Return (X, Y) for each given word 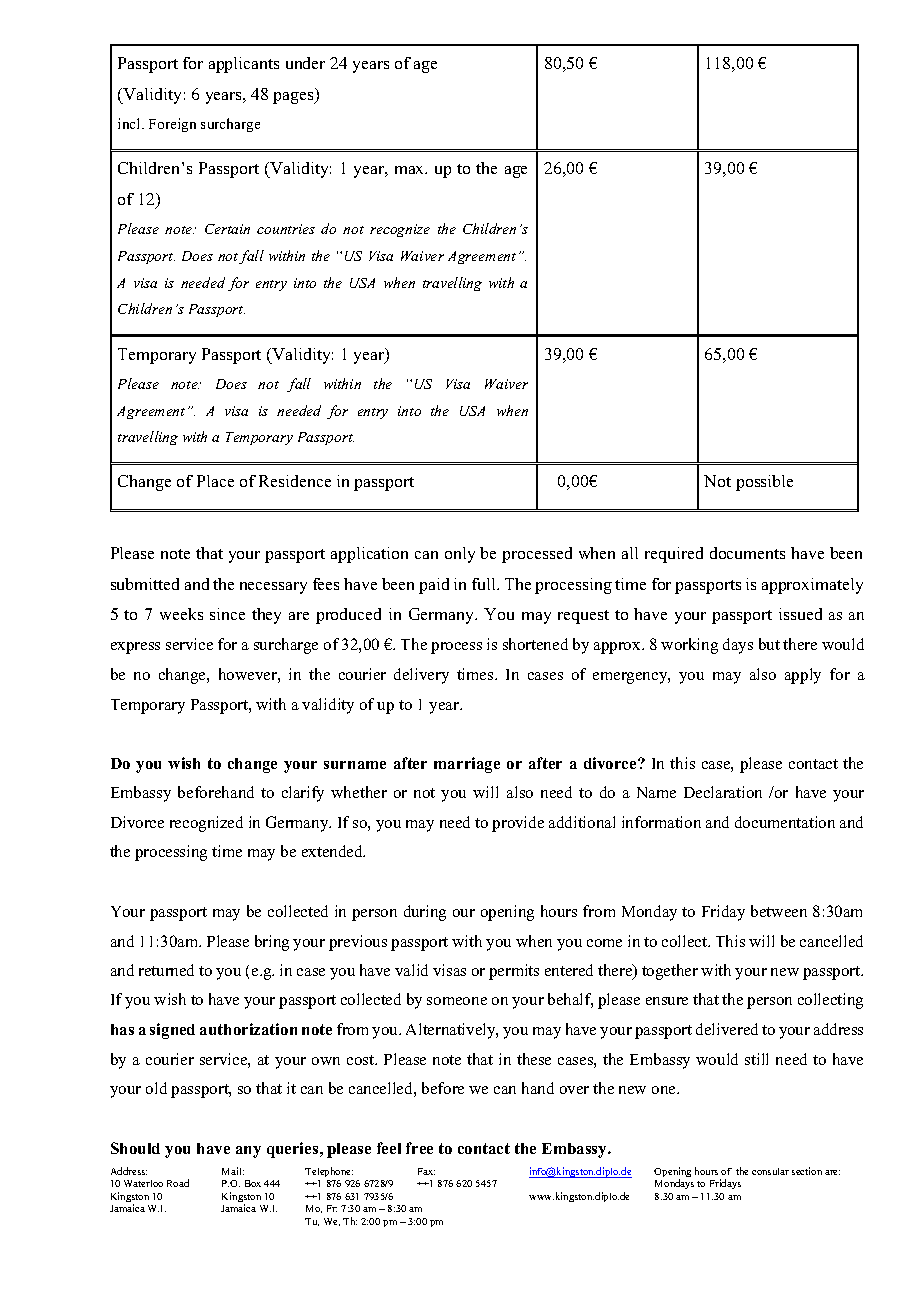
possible (764, 483)
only (460, 555)
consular (770, 1171)
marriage (467, 765)
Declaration (723, 792)
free (419, 1148)
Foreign (172, 125)
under (305, 63)
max (411, 170)
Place (215, 481)
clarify (303, 794)
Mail (233, 1171)
